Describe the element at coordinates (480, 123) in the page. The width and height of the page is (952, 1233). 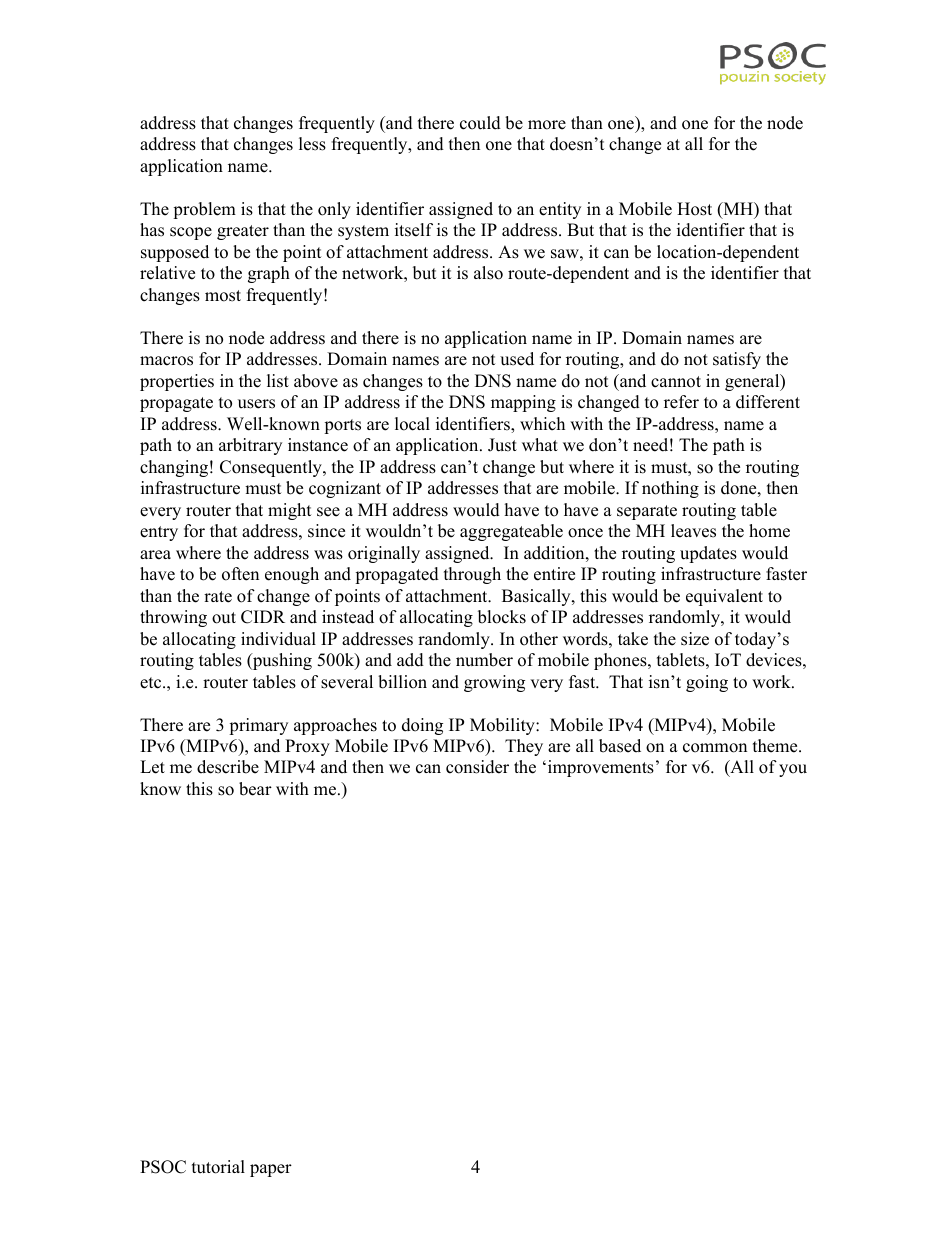
I see `could` at that location.
